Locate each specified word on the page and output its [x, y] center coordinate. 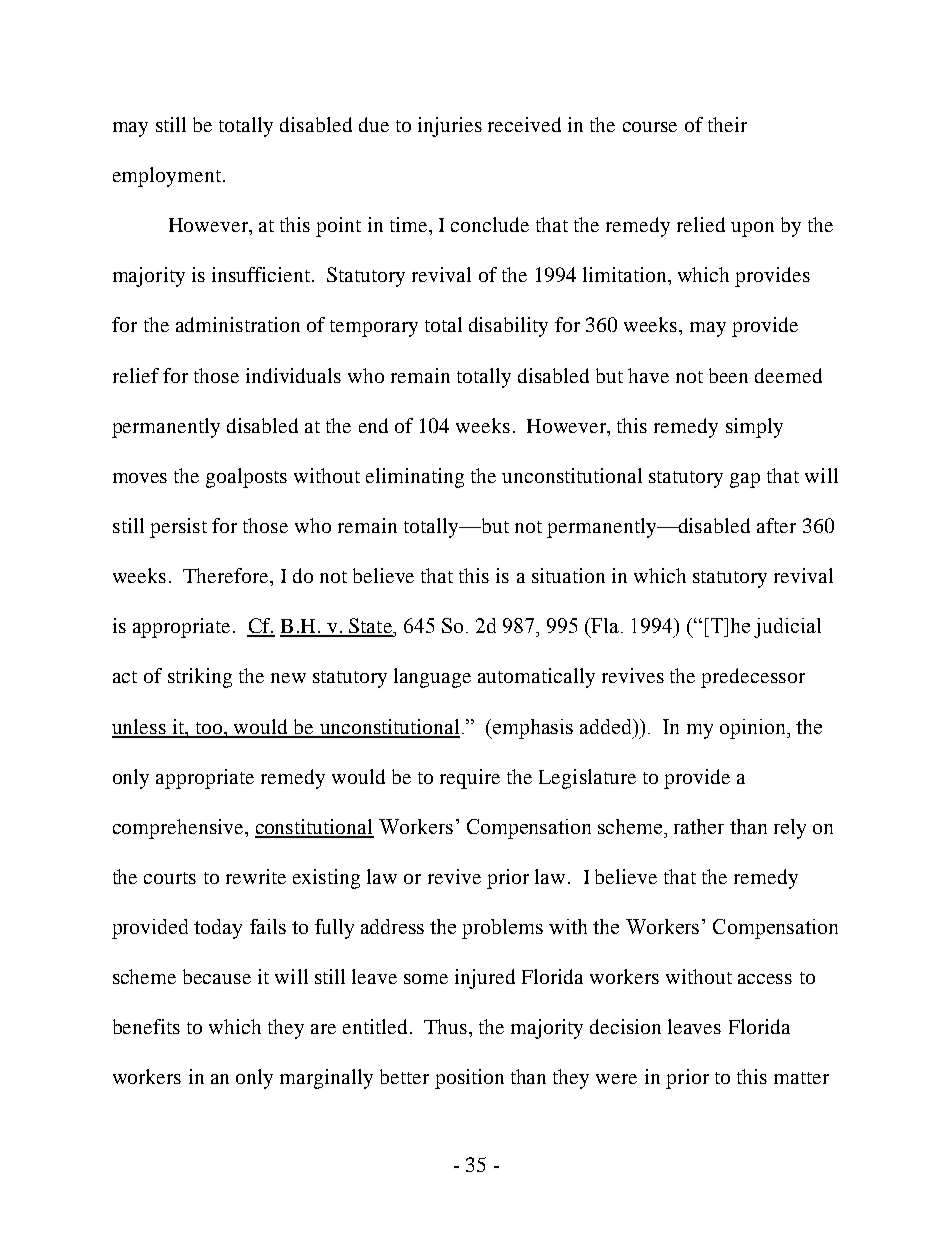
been [728, 375]
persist [178, 528]
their [727, 124]
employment [167, 177]
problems [502, 929]
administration [238, 324]
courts [170, 878]
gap [745, 480]
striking [200, 678]
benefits [146, 1026]
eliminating [415, 478]
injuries [450, 127]
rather [699, 826]
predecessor [753, 678]
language [432, 678]
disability [508, 327]
